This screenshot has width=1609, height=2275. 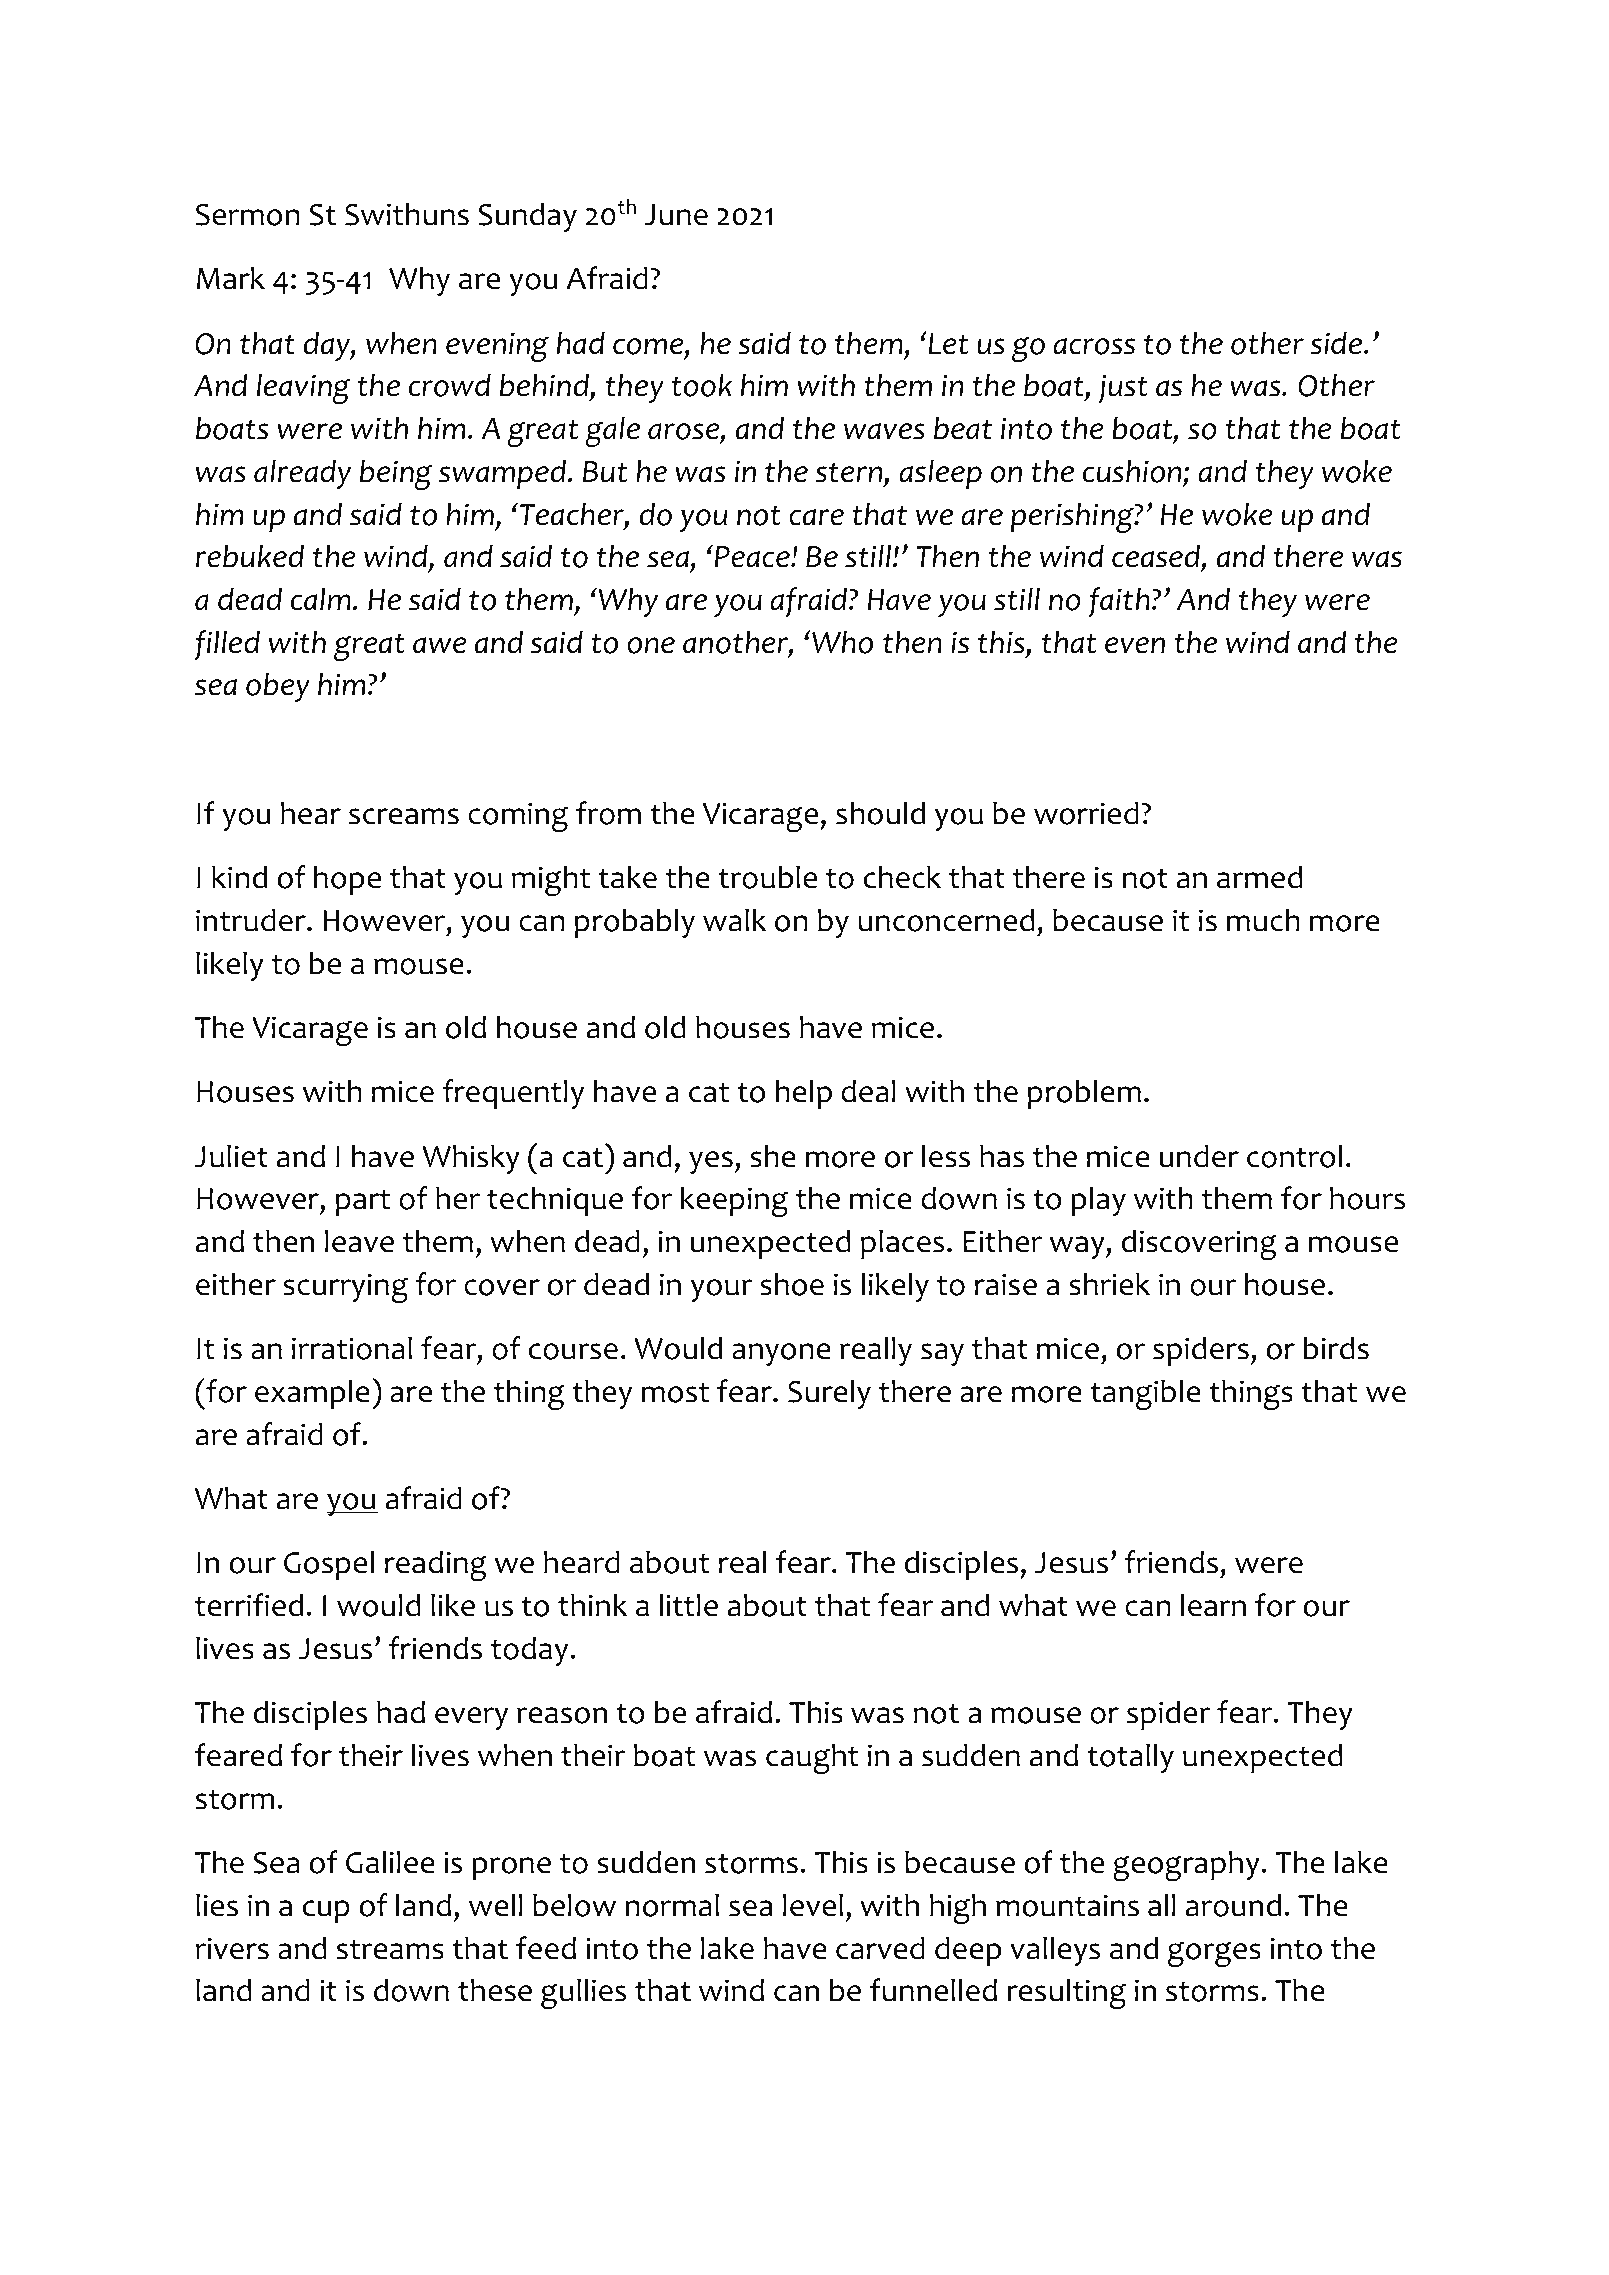 What do you see at coordinates (792, 1284) in the screenshot?
I see `shoe` at bounding box center [792, 1284].
